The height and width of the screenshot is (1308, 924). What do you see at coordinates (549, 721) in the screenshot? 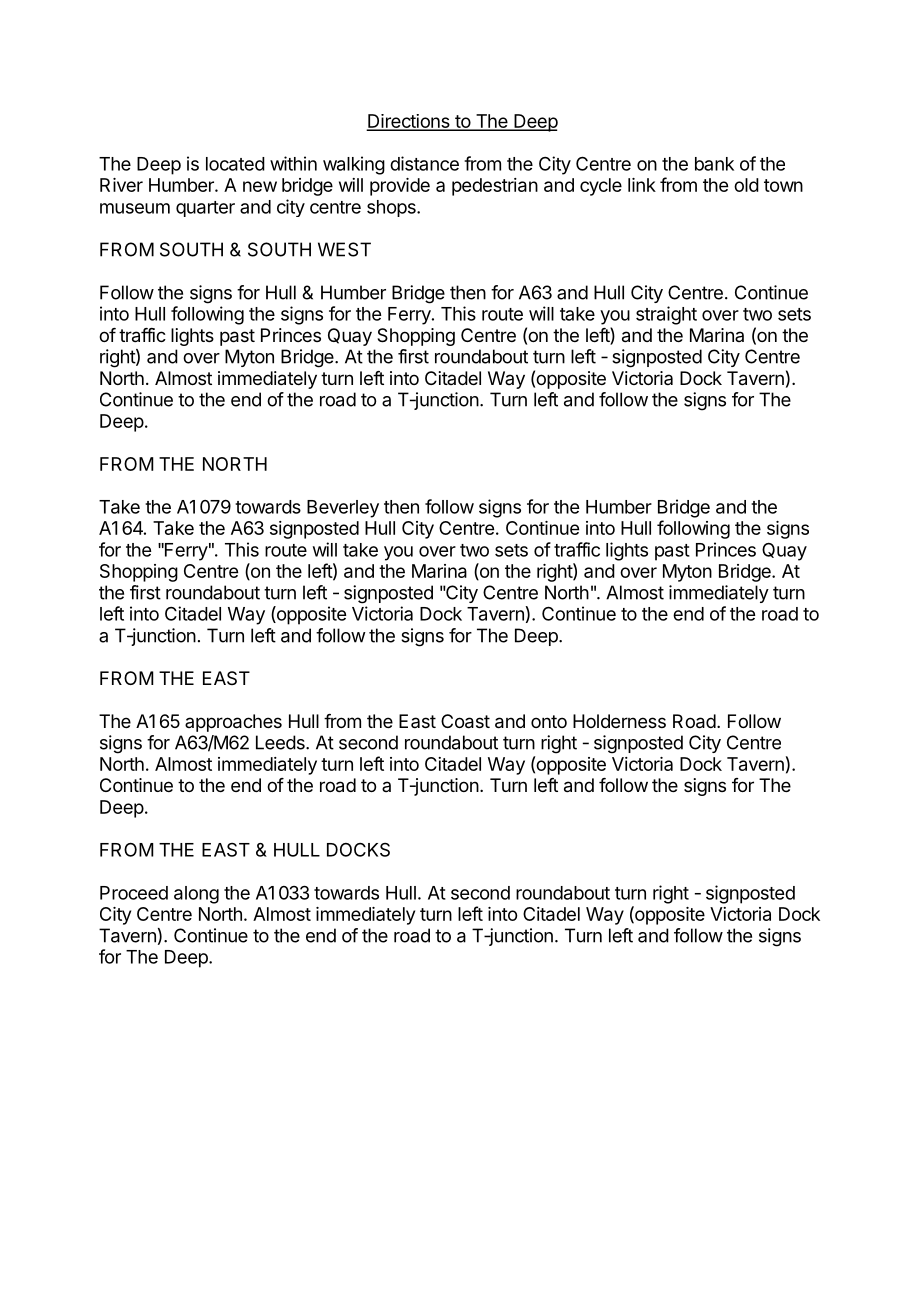
I see `onto` at bounding box center [549, 721].
